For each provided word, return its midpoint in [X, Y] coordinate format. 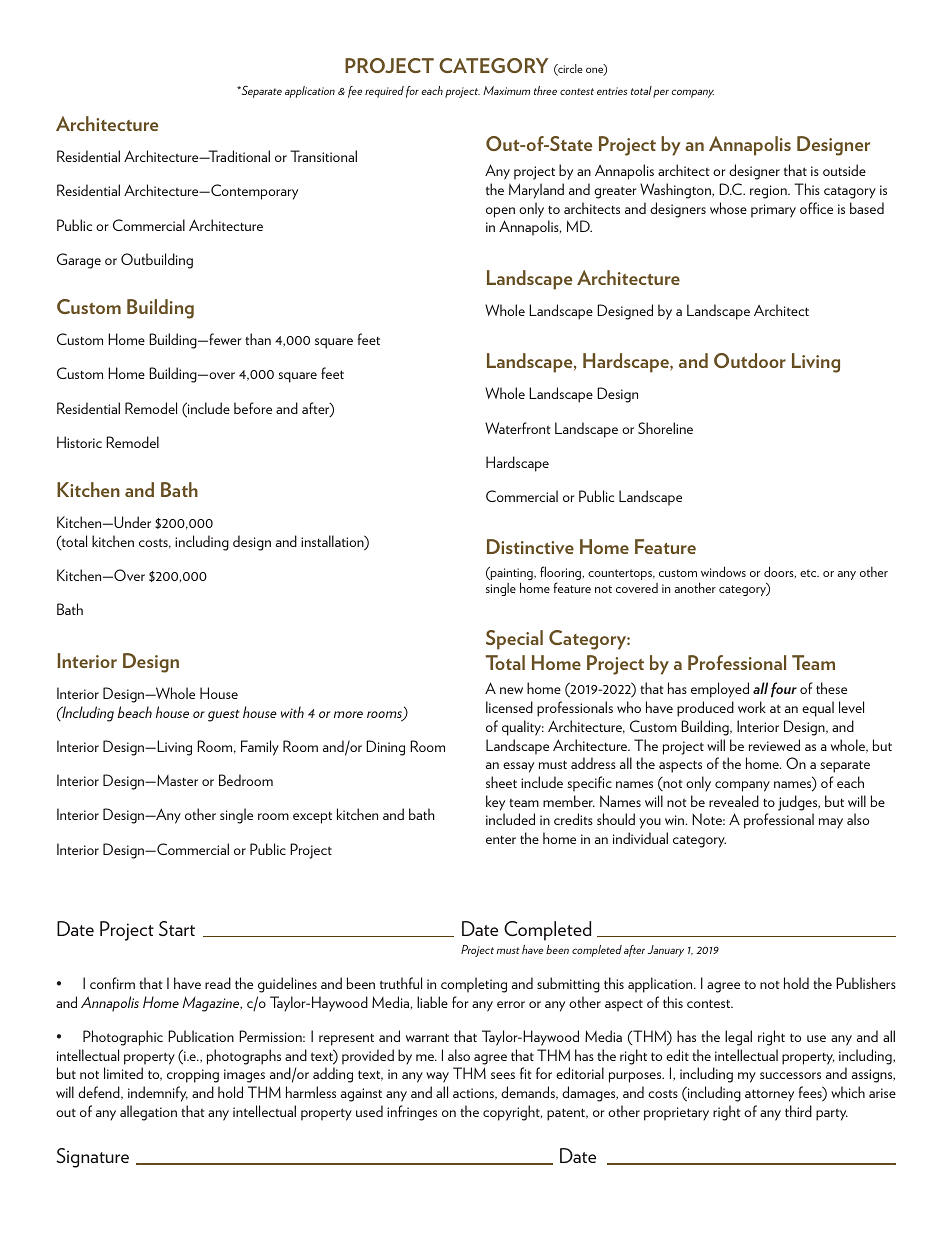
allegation [148, 1113]
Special [514, 640]
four [784, 690]
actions [475, 1094]
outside [844, 170]
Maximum [506, 90]
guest [224, 715]
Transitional [323, 156]
